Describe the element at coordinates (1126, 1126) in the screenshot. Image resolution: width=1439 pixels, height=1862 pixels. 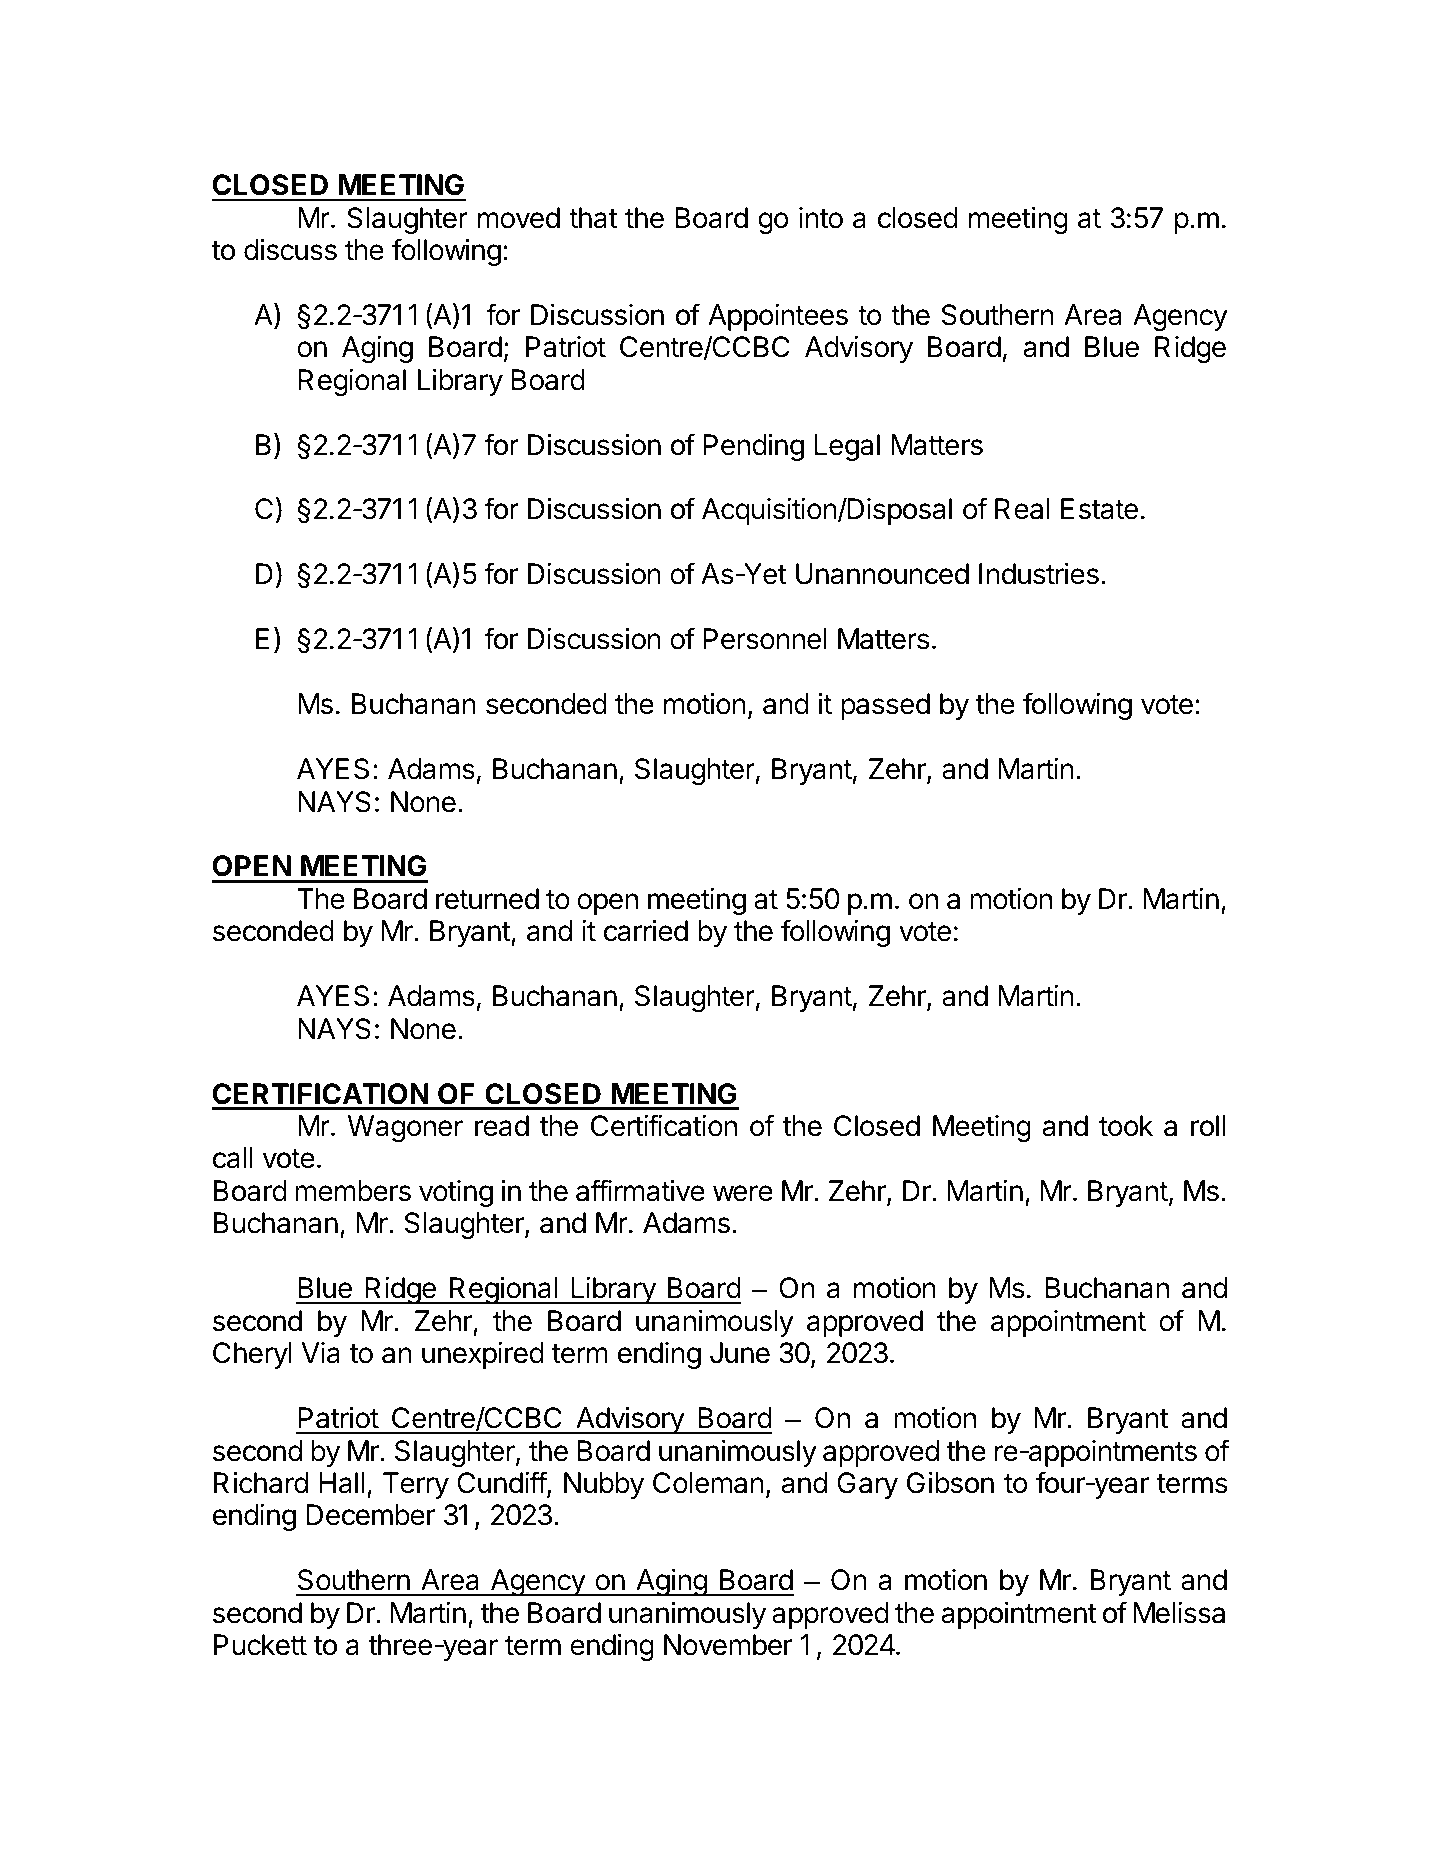
I see `took` at that location.
